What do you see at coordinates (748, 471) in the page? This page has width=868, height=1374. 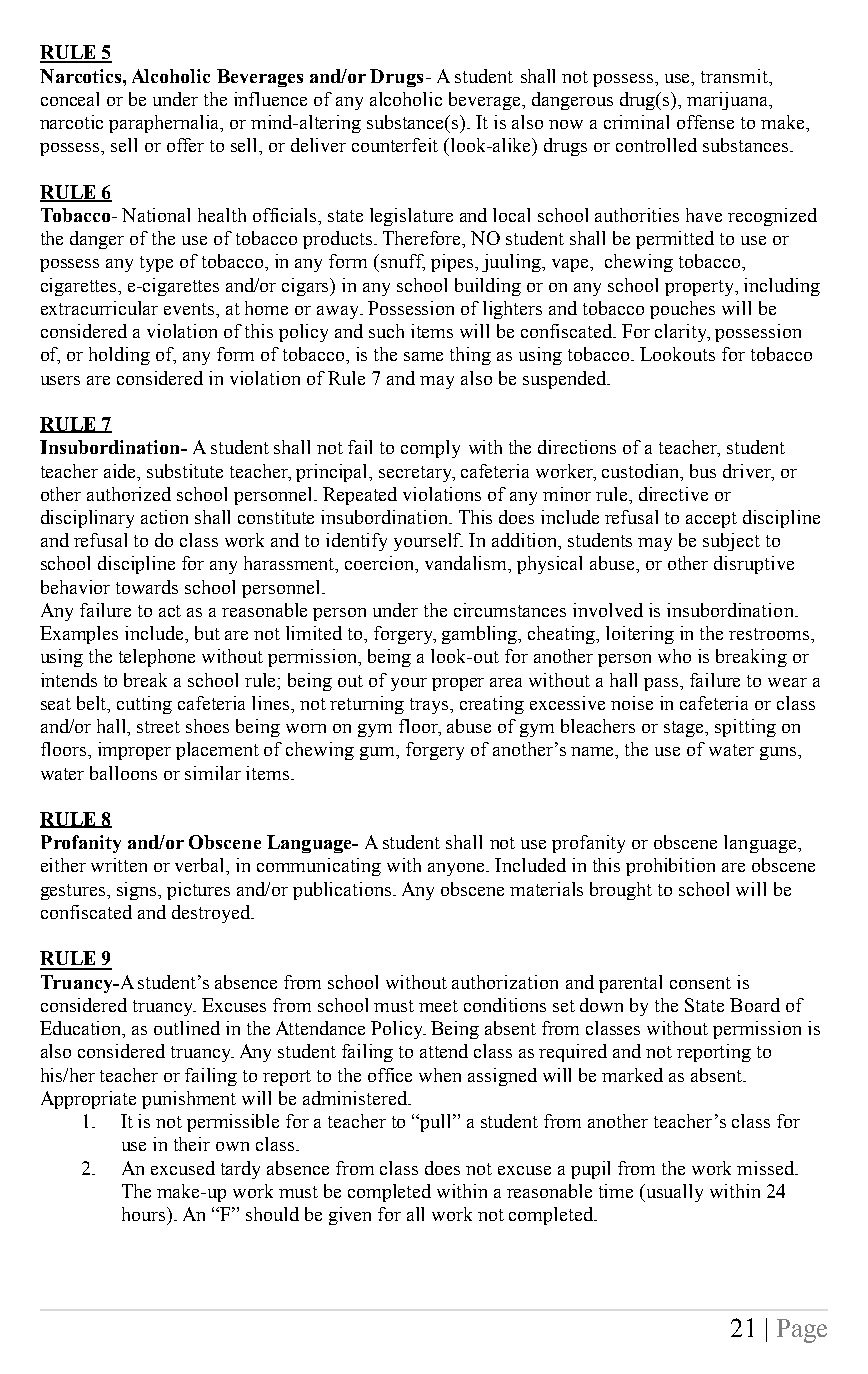 I see `driver` at bounding box center [748, 471].
